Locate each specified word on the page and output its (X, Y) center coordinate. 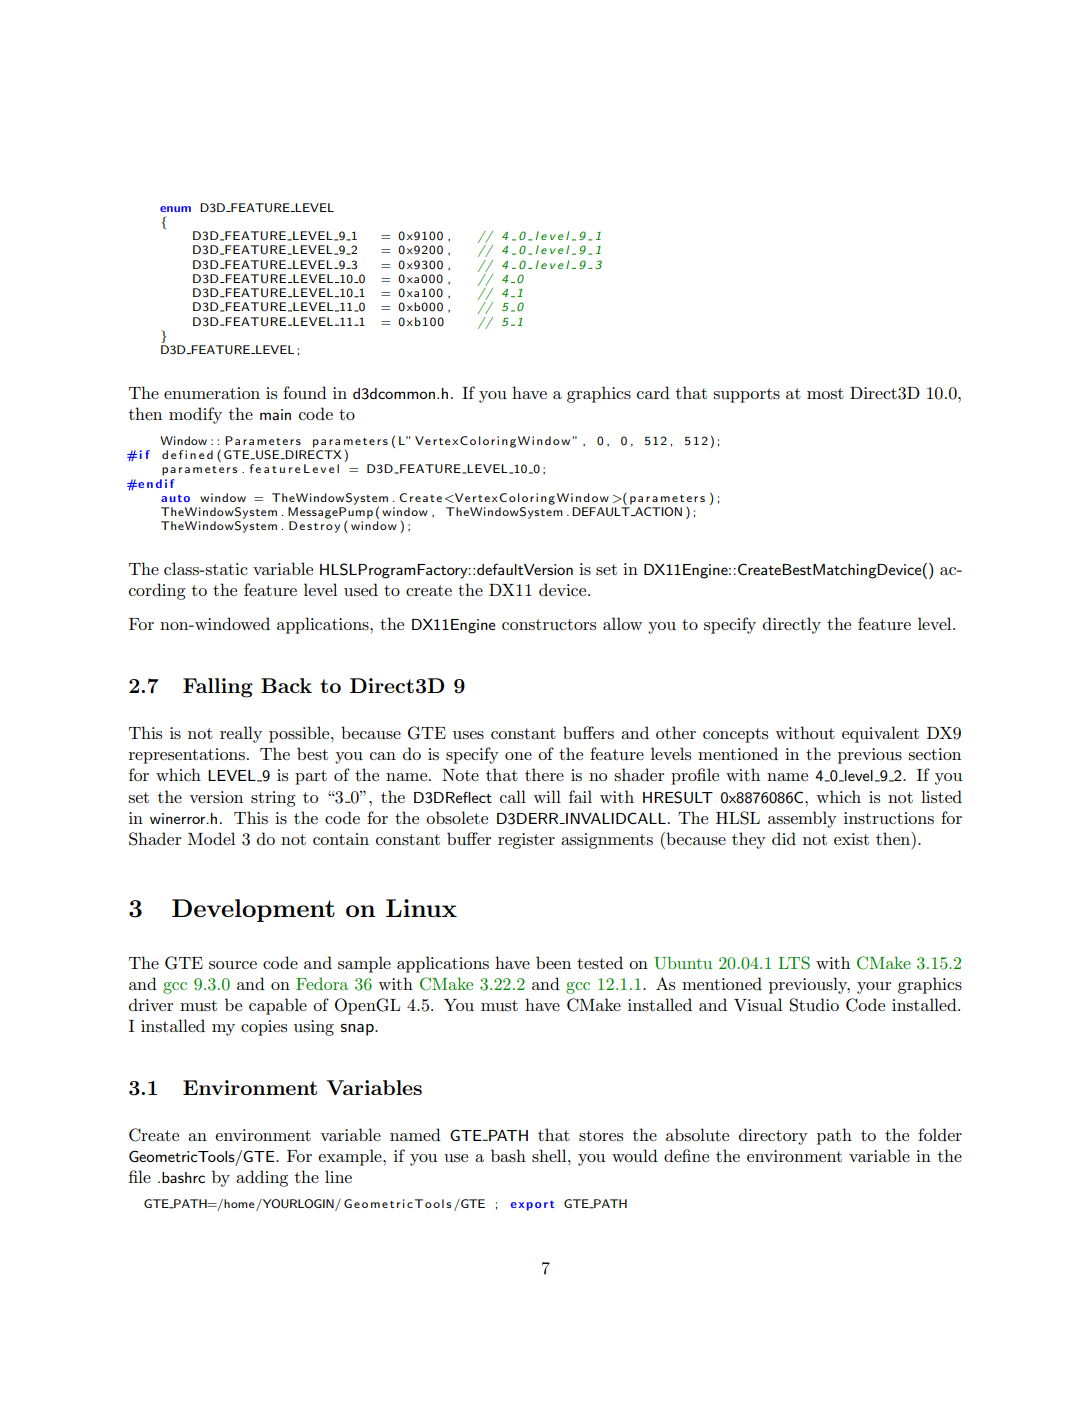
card (653, 392)
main (275, 414)
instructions (889, 818)
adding (262, 1178)
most (825, 393)
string (273, 799)
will (547, 796)
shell (550, 1155)
